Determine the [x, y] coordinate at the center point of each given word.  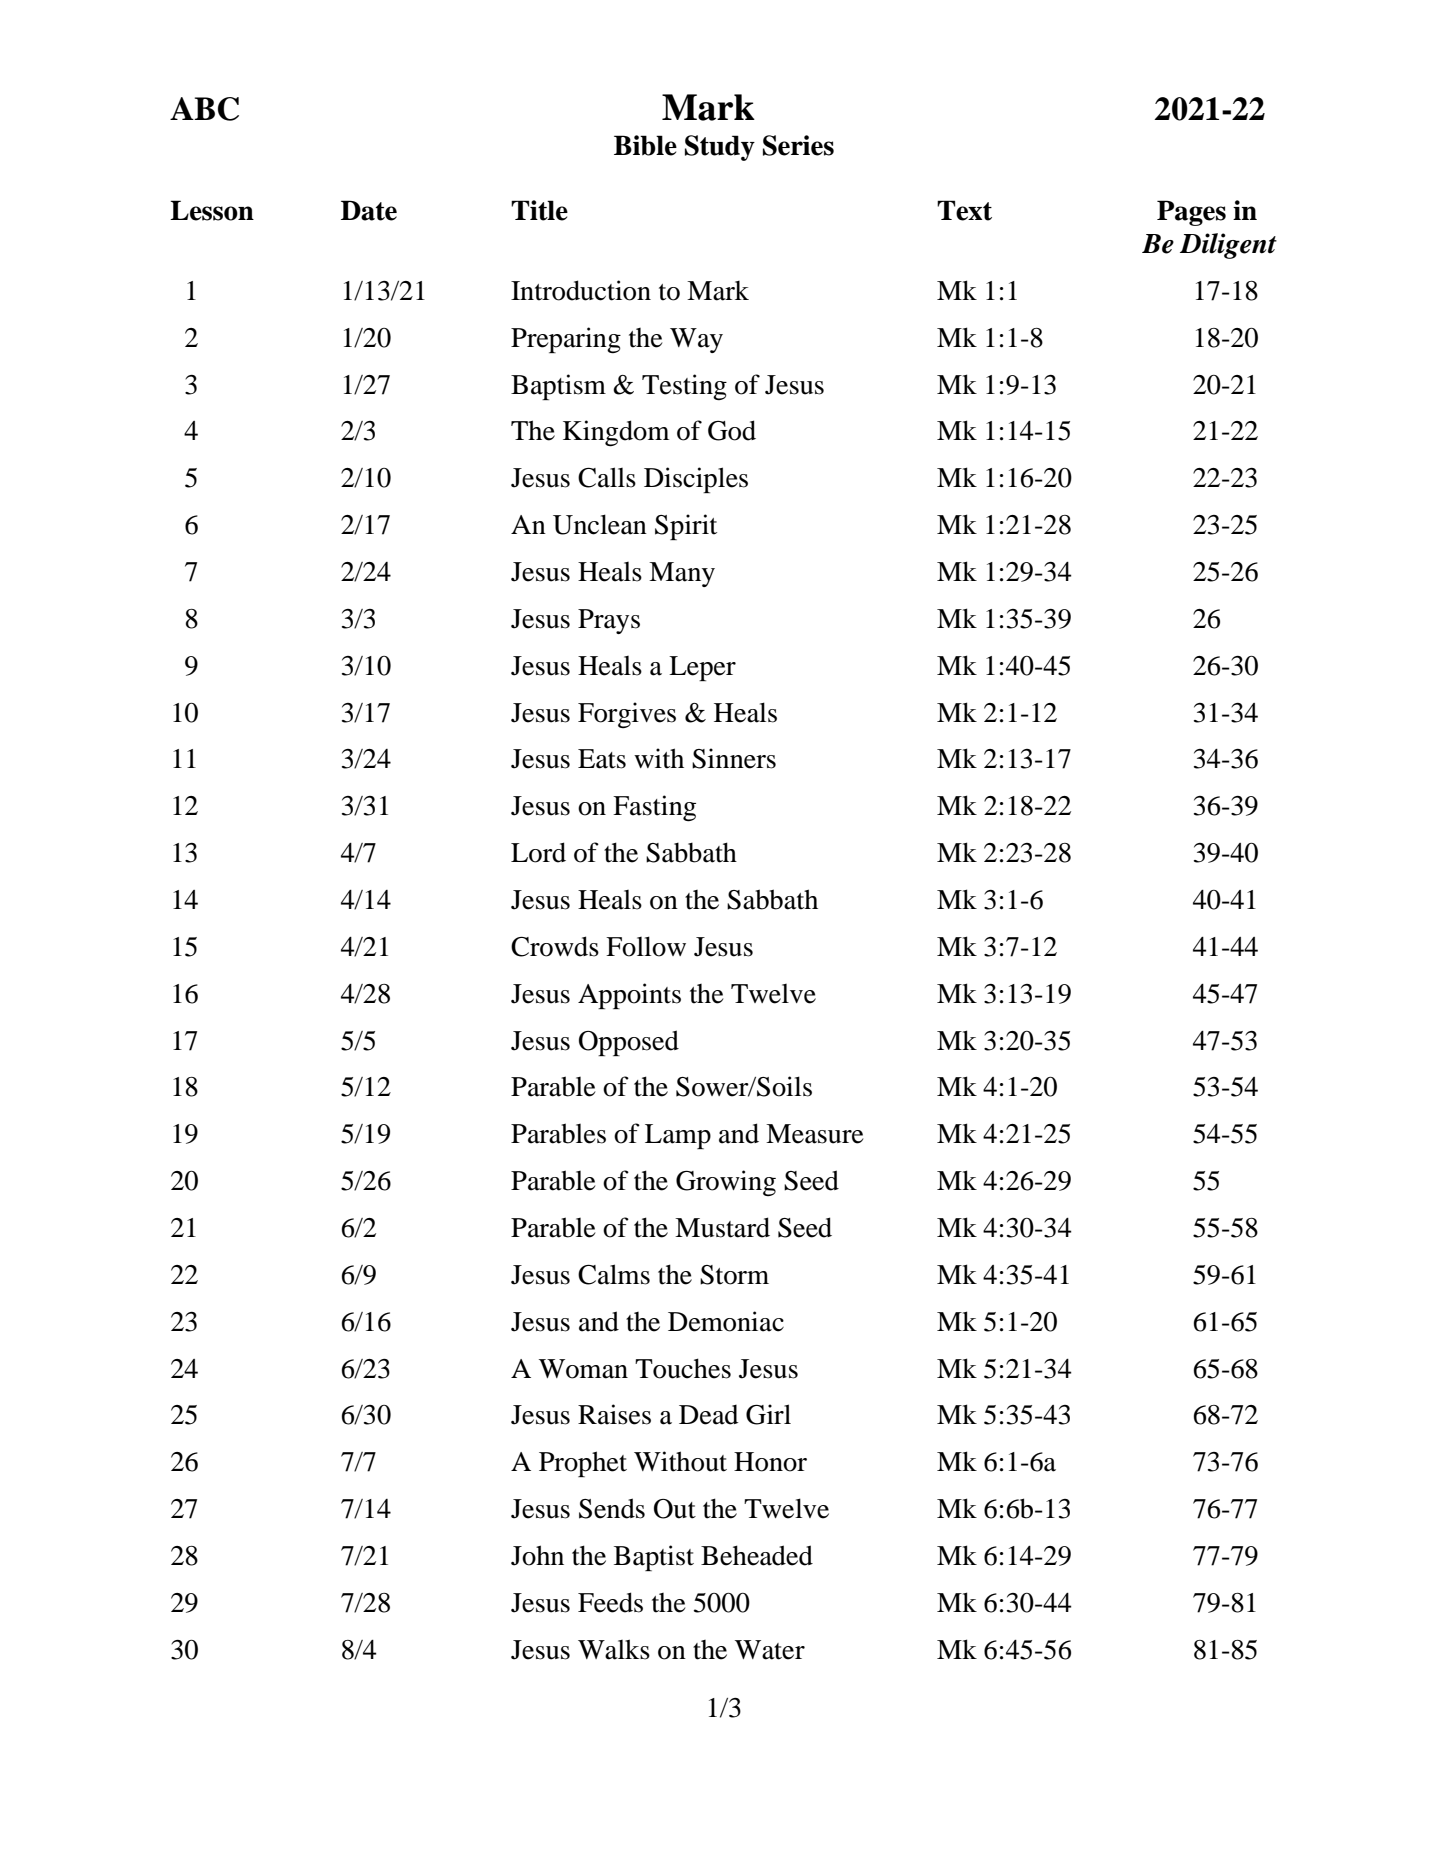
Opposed [629, 1043]
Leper [702, 668]
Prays [609, 621]
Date [369, 210]
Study [720, 148]
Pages [1191, 213]
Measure [815, 1134]
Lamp [678, 1136]
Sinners [734, 758]
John [537, 1555]
